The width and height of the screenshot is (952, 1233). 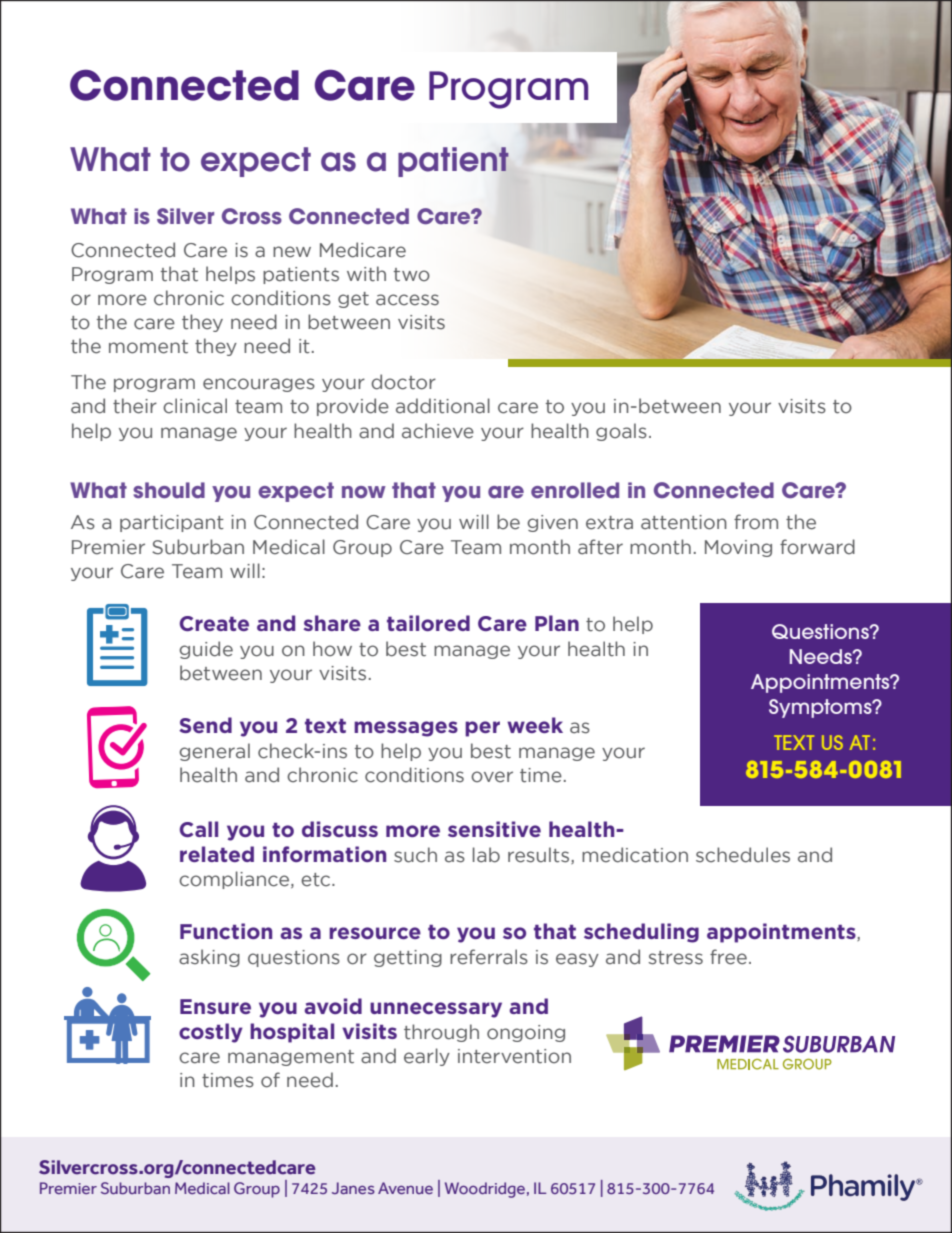 I want to click on Janes, so click(x=353, y=1188).
